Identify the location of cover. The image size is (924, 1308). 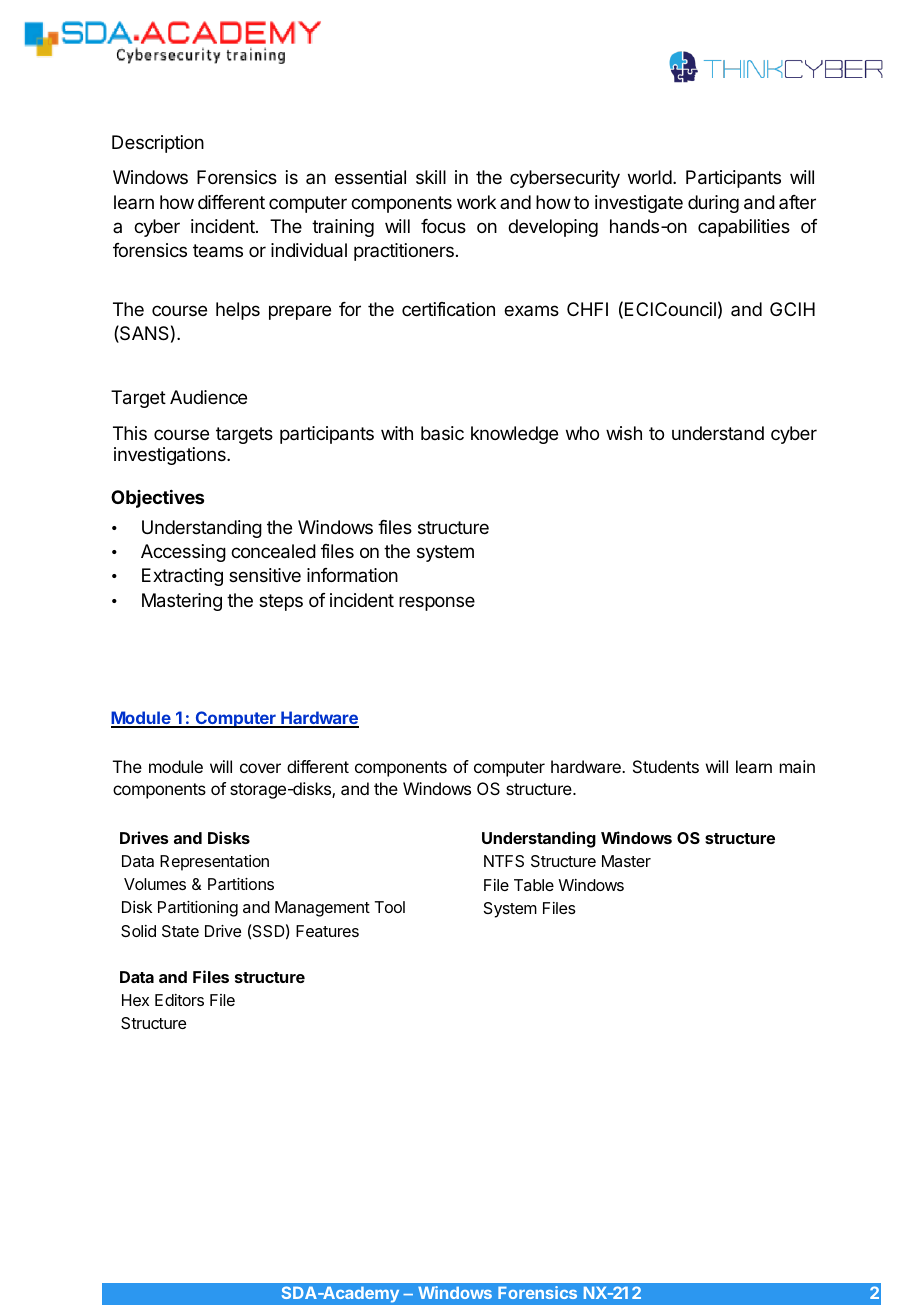
(260, 768).
